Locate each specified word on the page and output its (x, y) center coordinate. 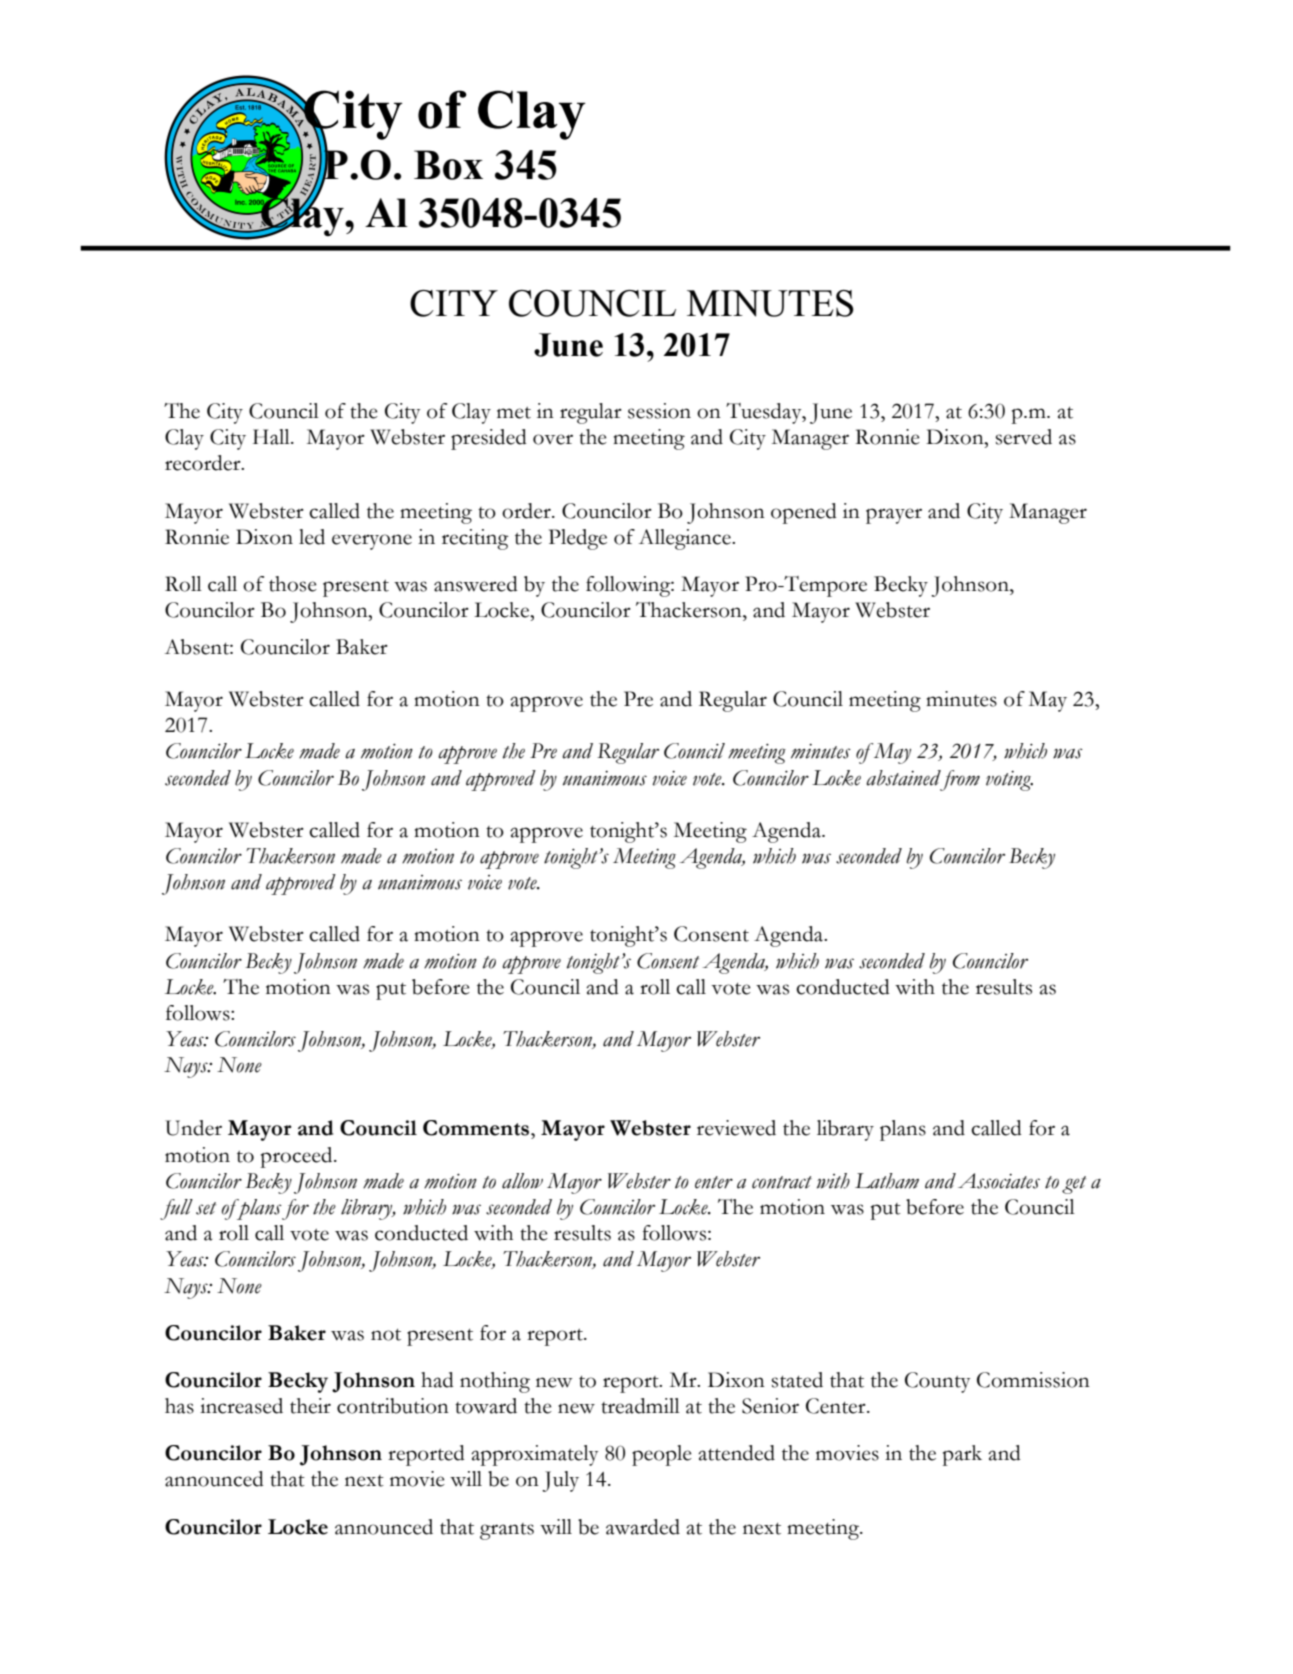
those (293, 584)
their (310, 1406)
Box (448, 165)
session (659, 411)
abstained (903, 778)
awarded (643, 1527)
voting (1009, 781)
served (1024, 437)
